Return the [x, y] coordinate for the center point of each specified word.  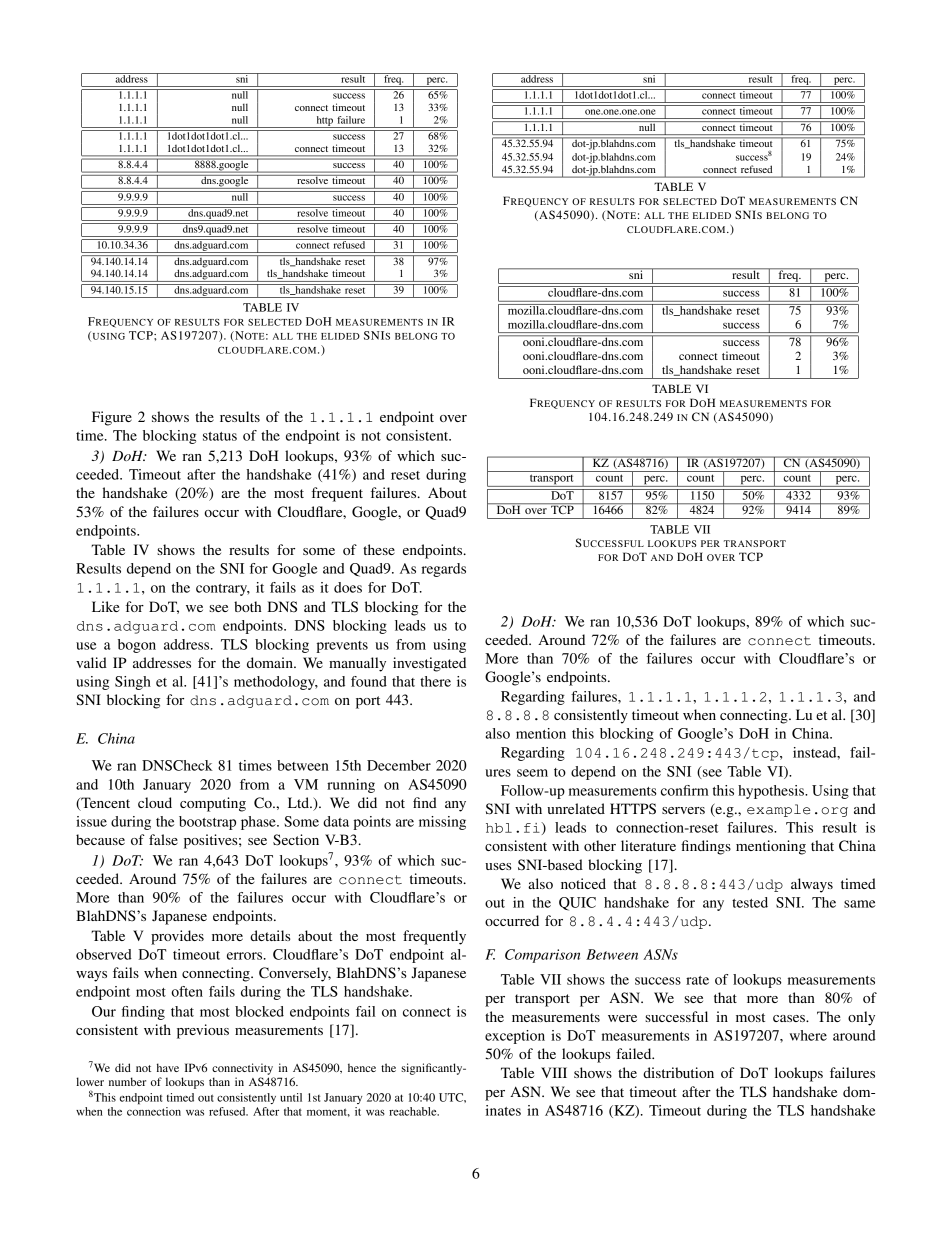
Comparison [542, 956]
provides [177, 937]
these [379, 549]
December [399, 765]
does [348, 587]
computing [213, 804]
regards [443, 570]
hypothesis [772, 792]
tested [750, 902]
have [168, 1067]
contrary [223, 590]
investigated [429, 664]
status [220, 436]
